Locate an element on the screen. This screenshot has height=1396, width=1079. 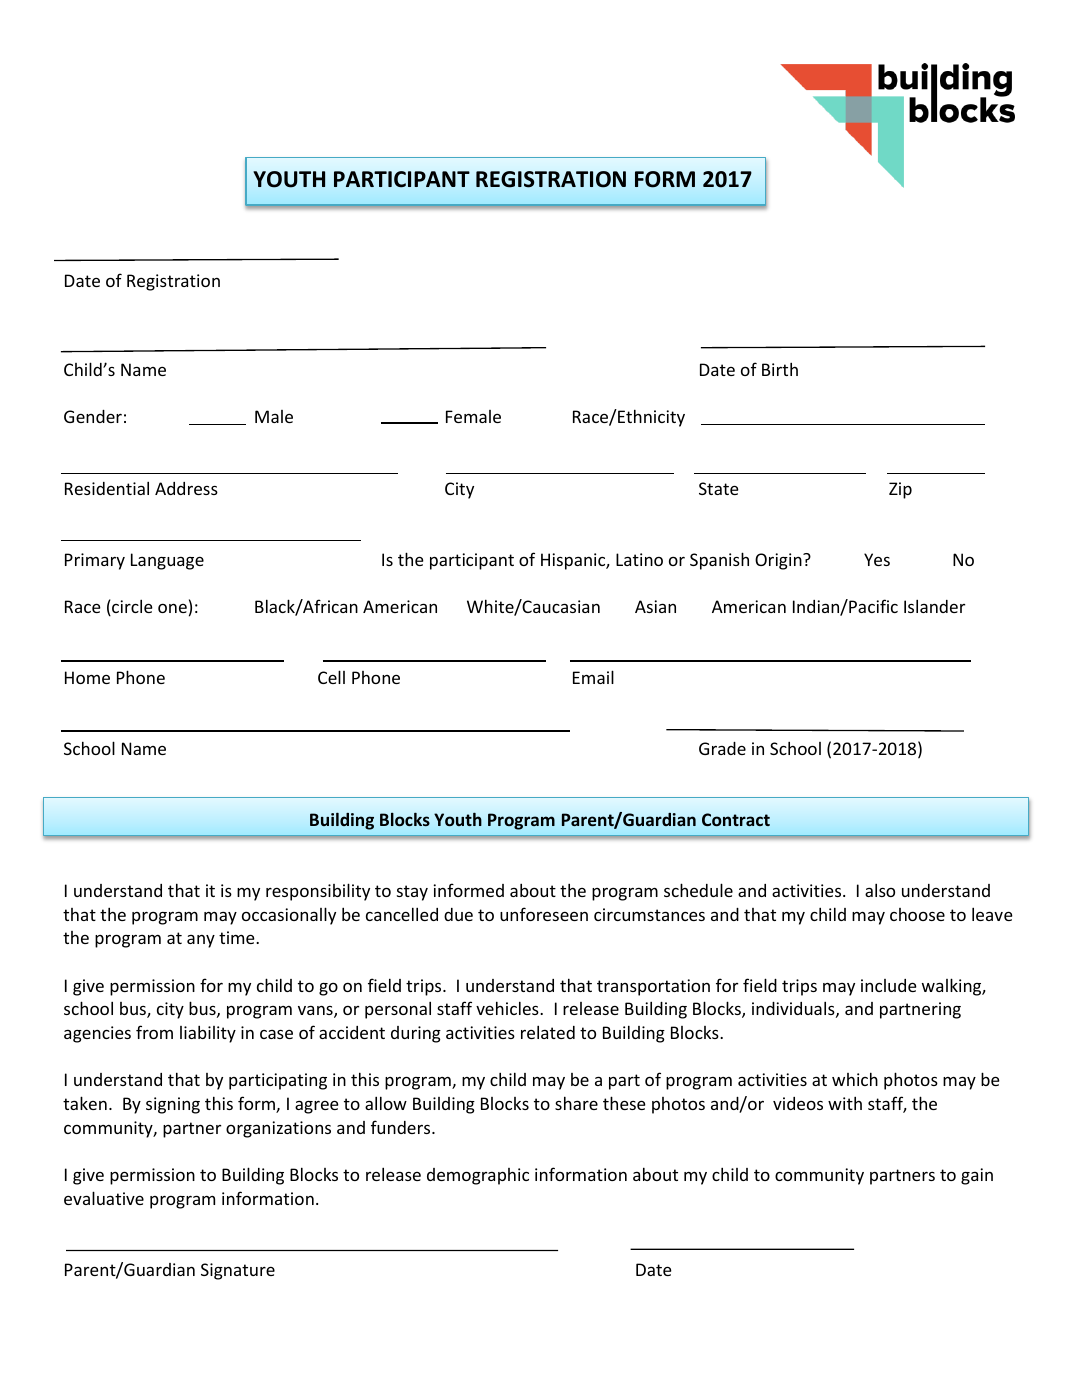
liability is located at coordinates (208, 1034).
